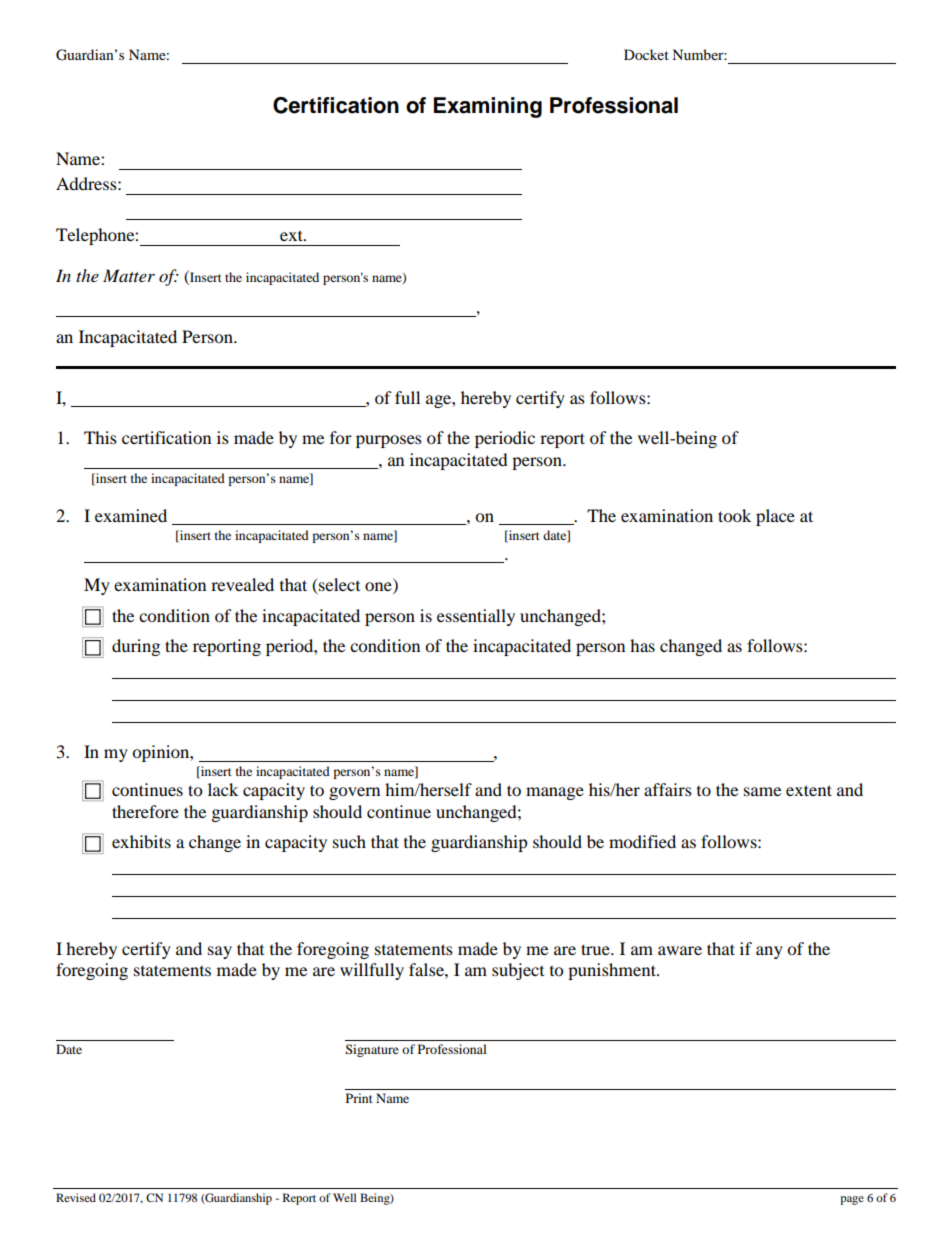  Describe the element at coordinates (646, 54) in the document. I see `Docket` at that location.
